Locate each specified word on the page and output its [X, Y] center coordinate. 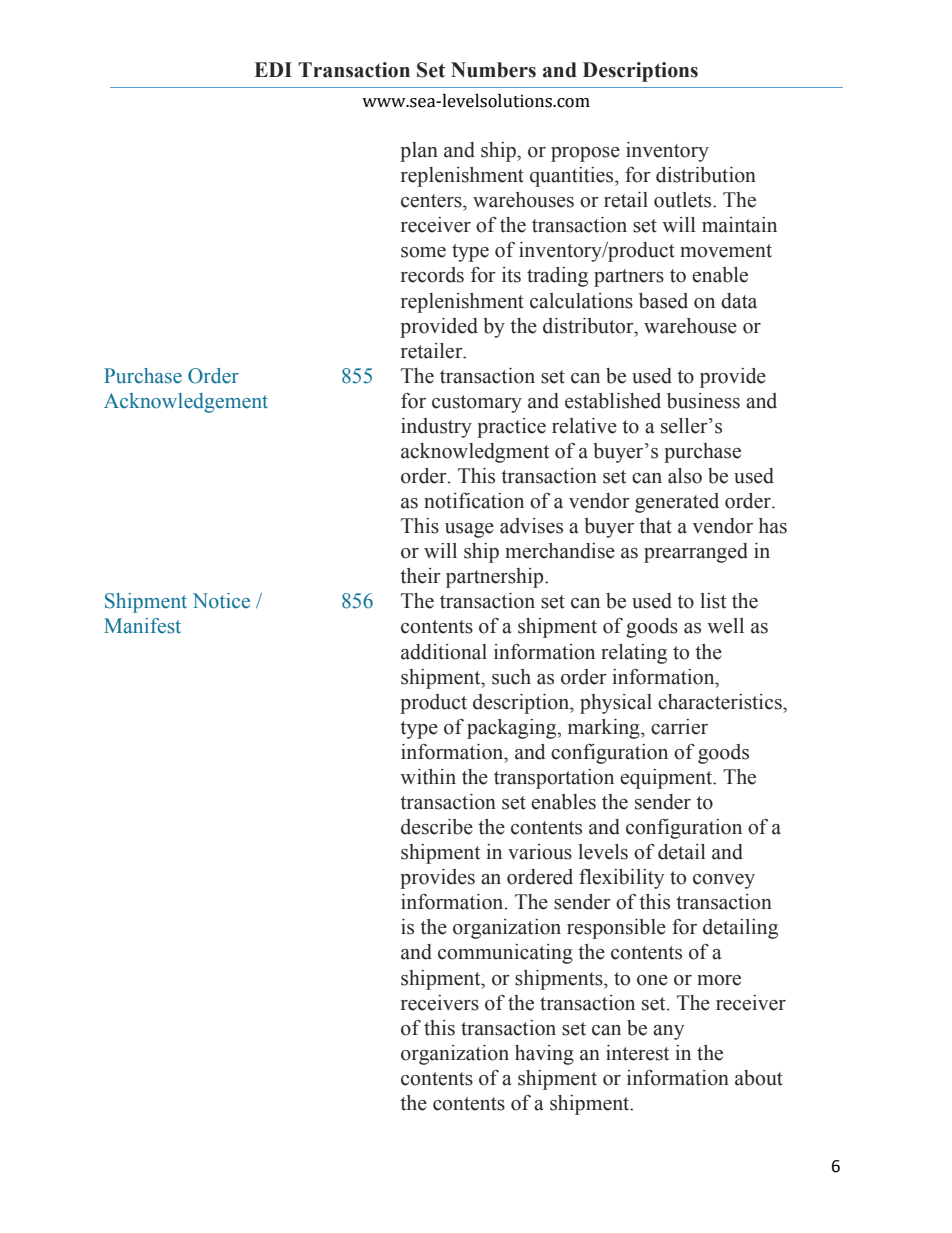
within [428, 777]
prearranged [696, 553]
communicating [505, 954]
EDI [273, 69]
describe [437, 827]
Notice [221, 601]
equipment [667, 779]
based [663, 301]
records [432, 275]
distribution [706, 175]
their [420, 576]
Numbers [493, 70]
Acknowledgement [186, 403]
